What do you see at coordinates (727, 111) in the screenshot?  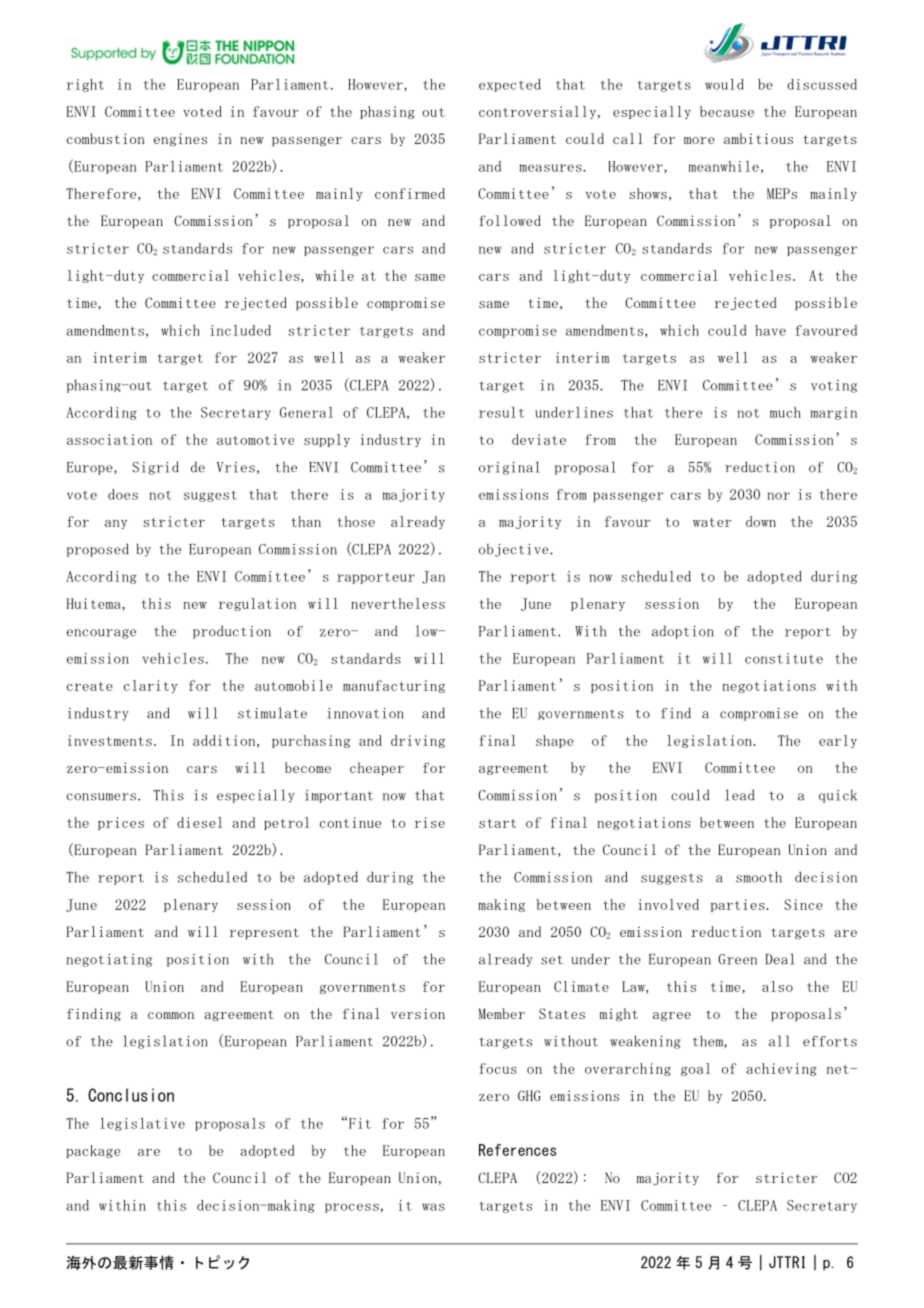 I see `because` at bounding box center [727, 111].
